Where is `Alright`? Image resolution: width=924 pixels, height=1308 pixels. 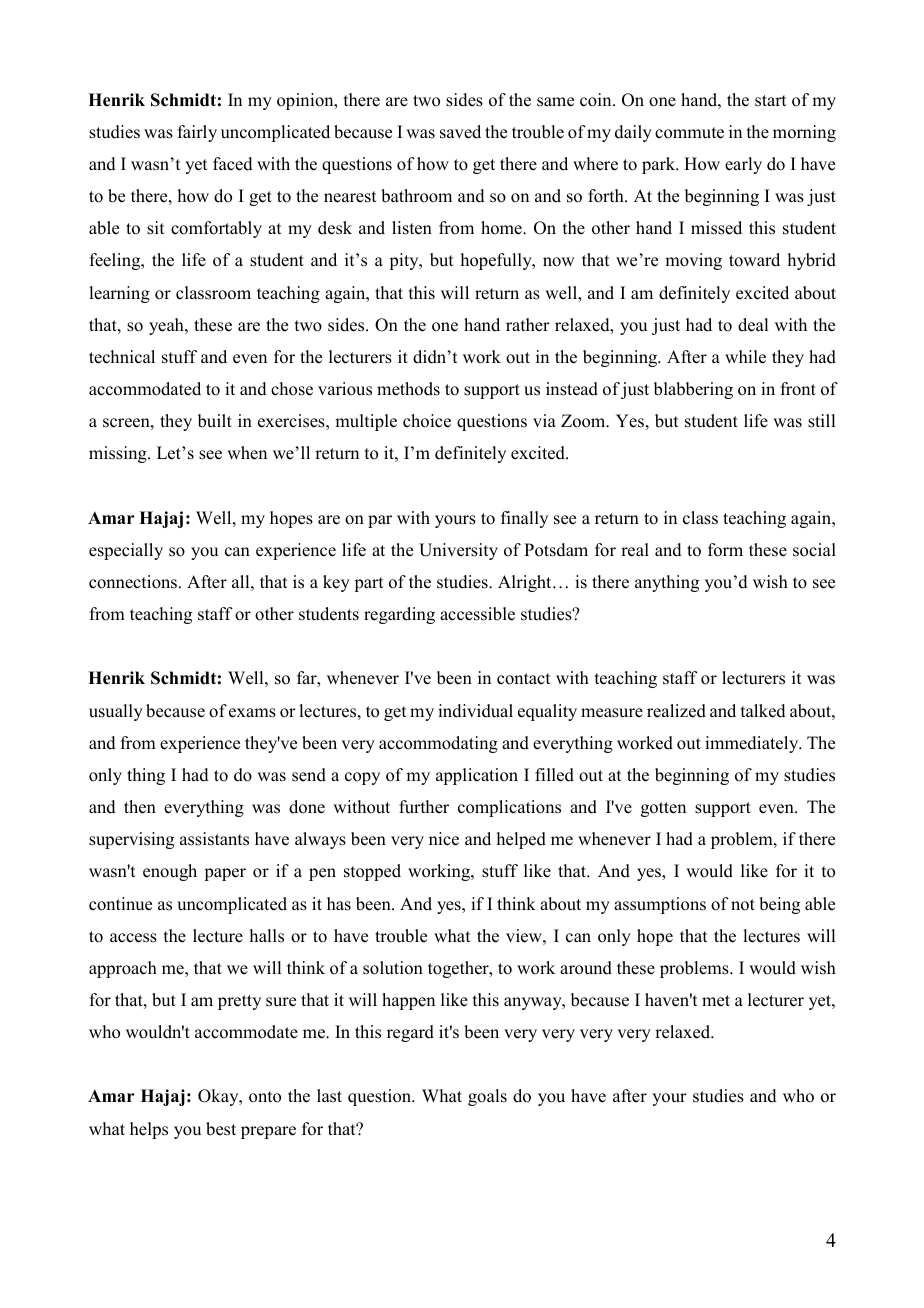
Alright is located at coordinates (526, 583).
